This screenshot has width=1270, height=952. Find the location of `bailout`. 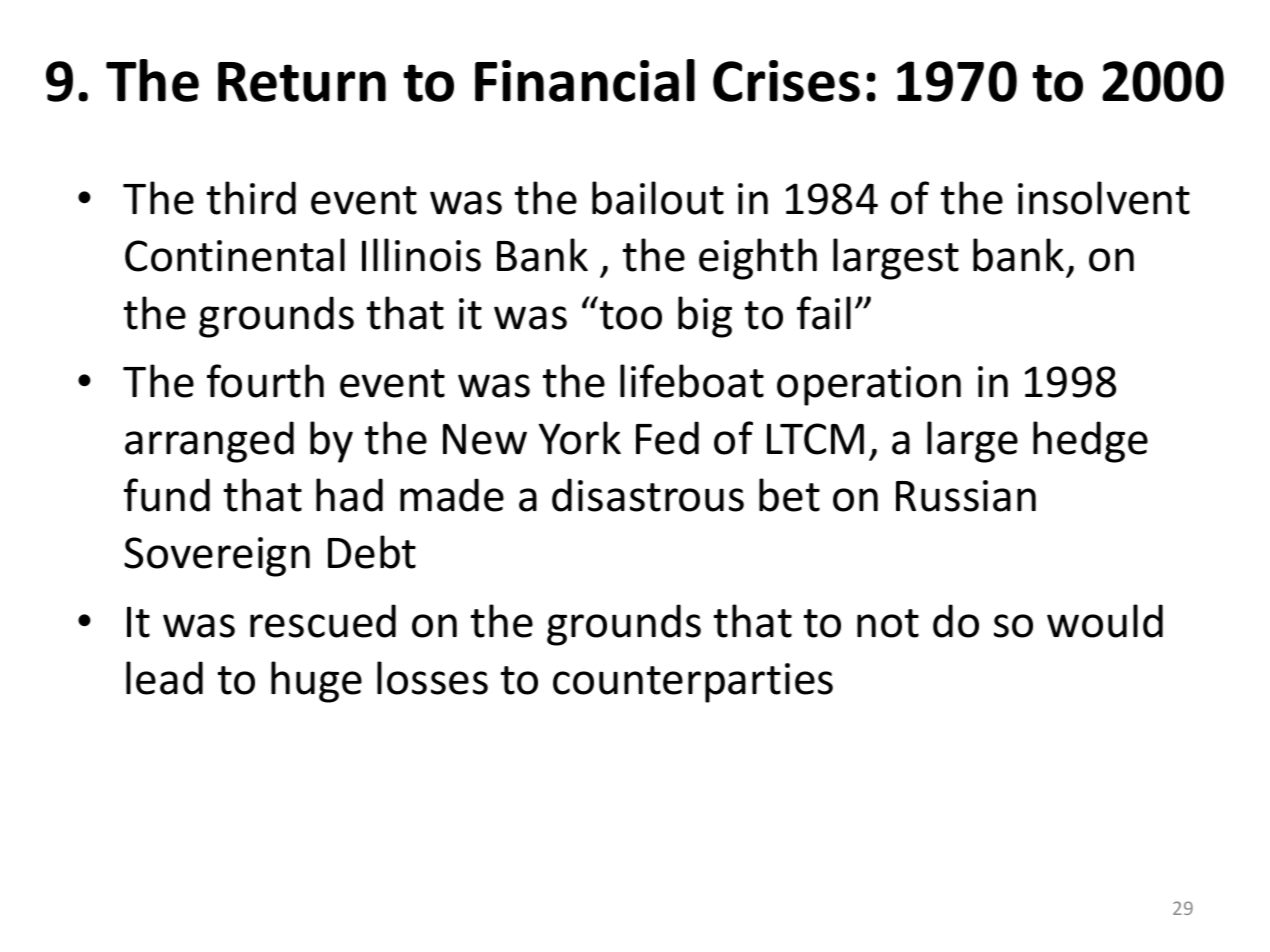

bailout is located at coordinates (658, 198).
